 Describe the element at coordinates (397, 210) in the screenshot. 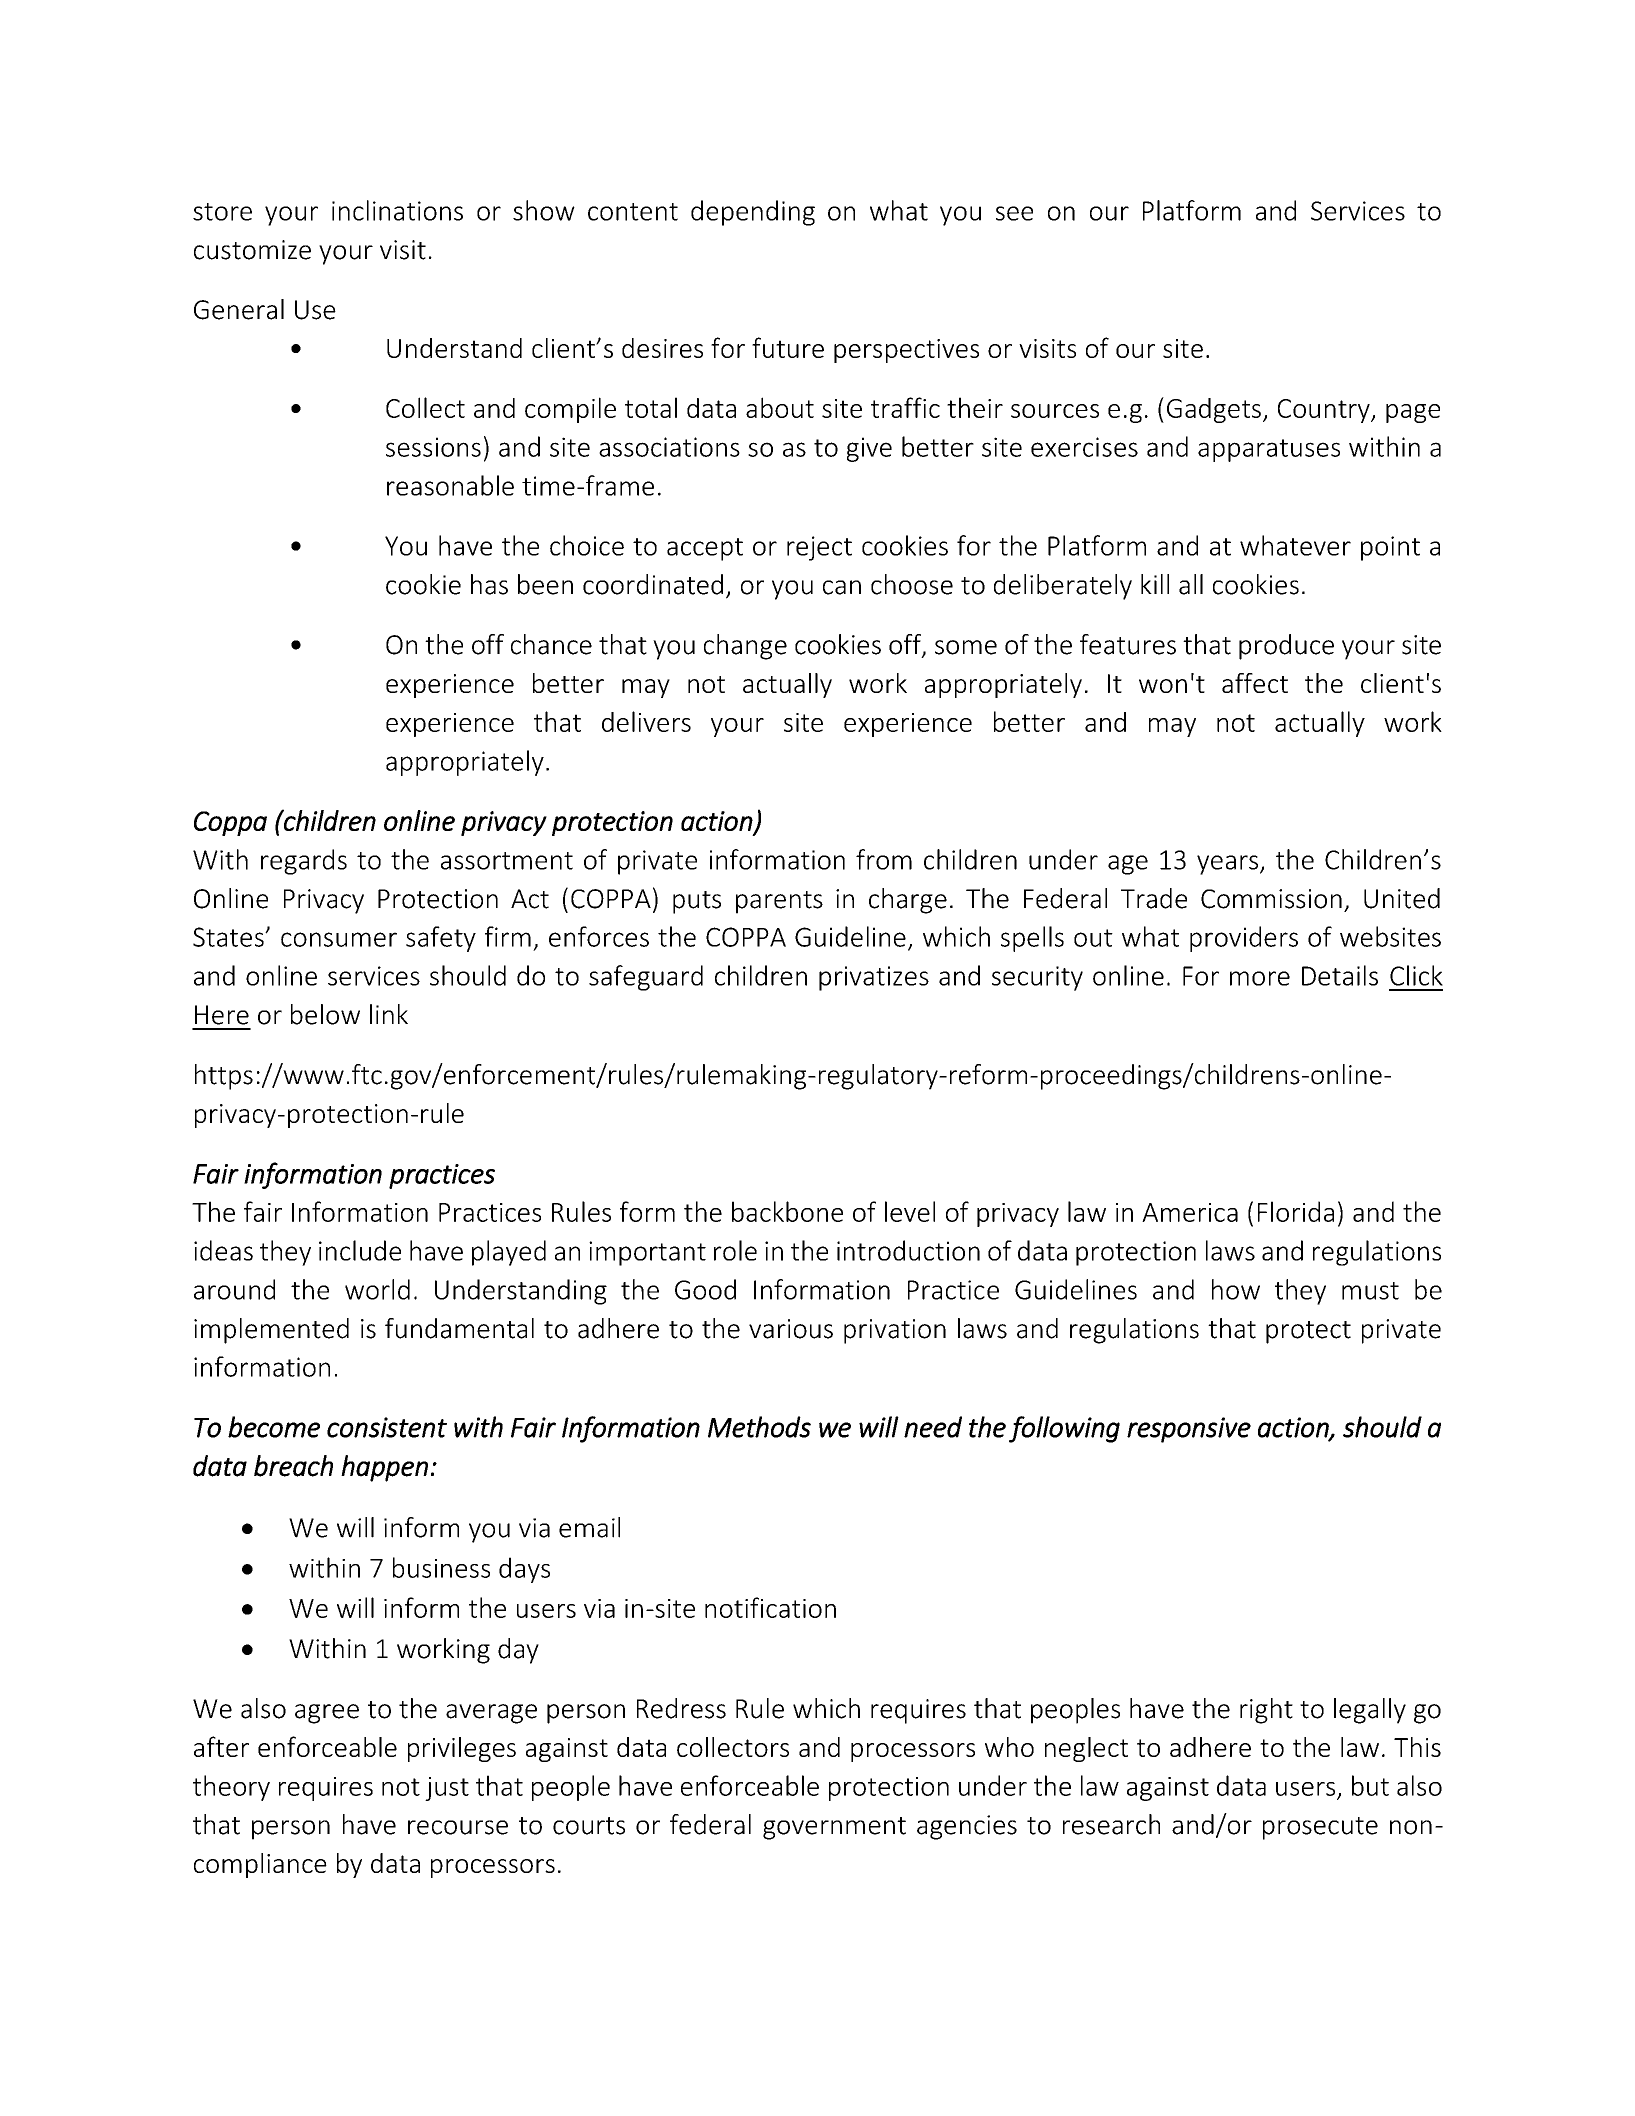

I see `inclinations` at that location.
